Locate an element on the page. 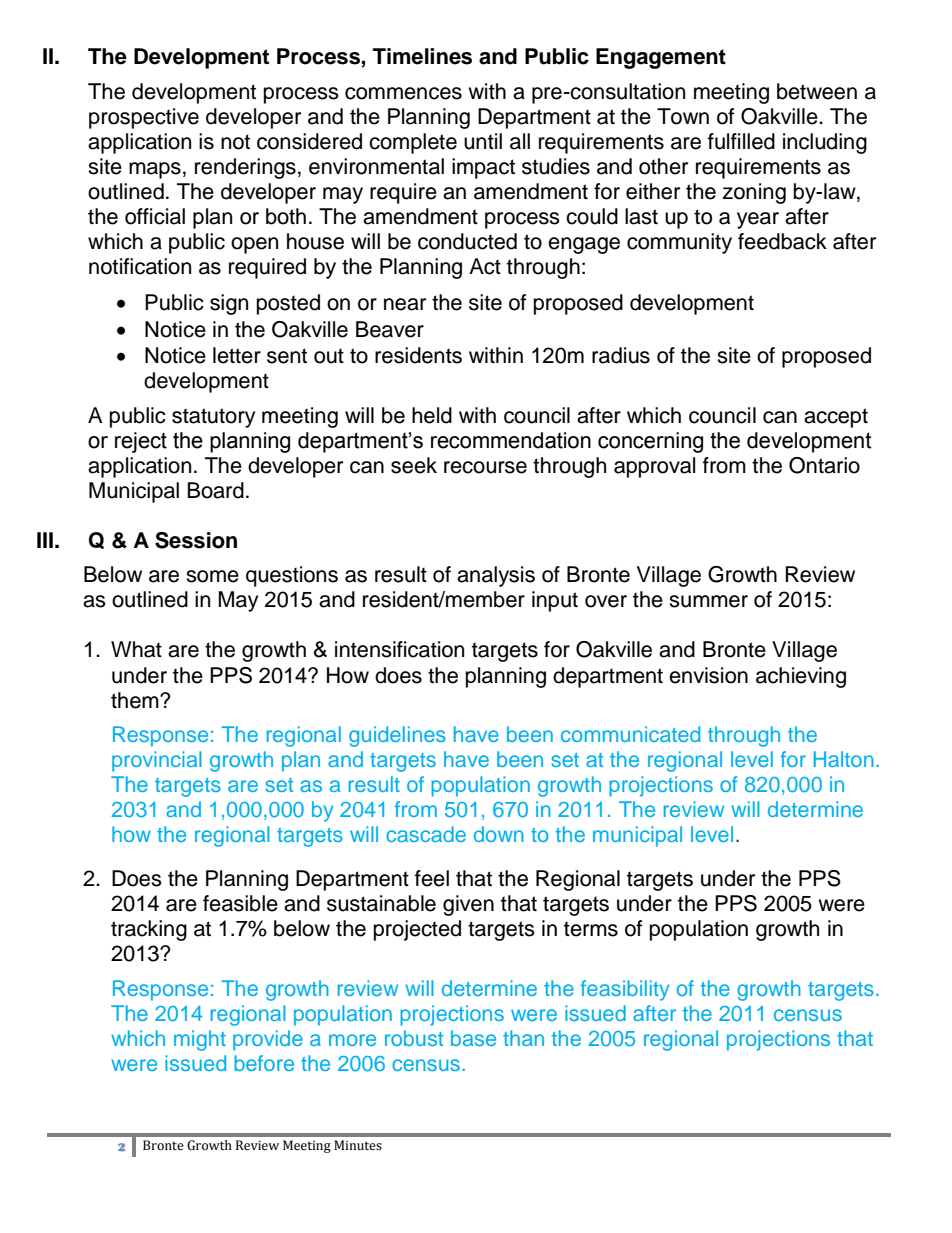 The width and height of the document is (952, 1233). feel is located at coordinates (432, 878).
